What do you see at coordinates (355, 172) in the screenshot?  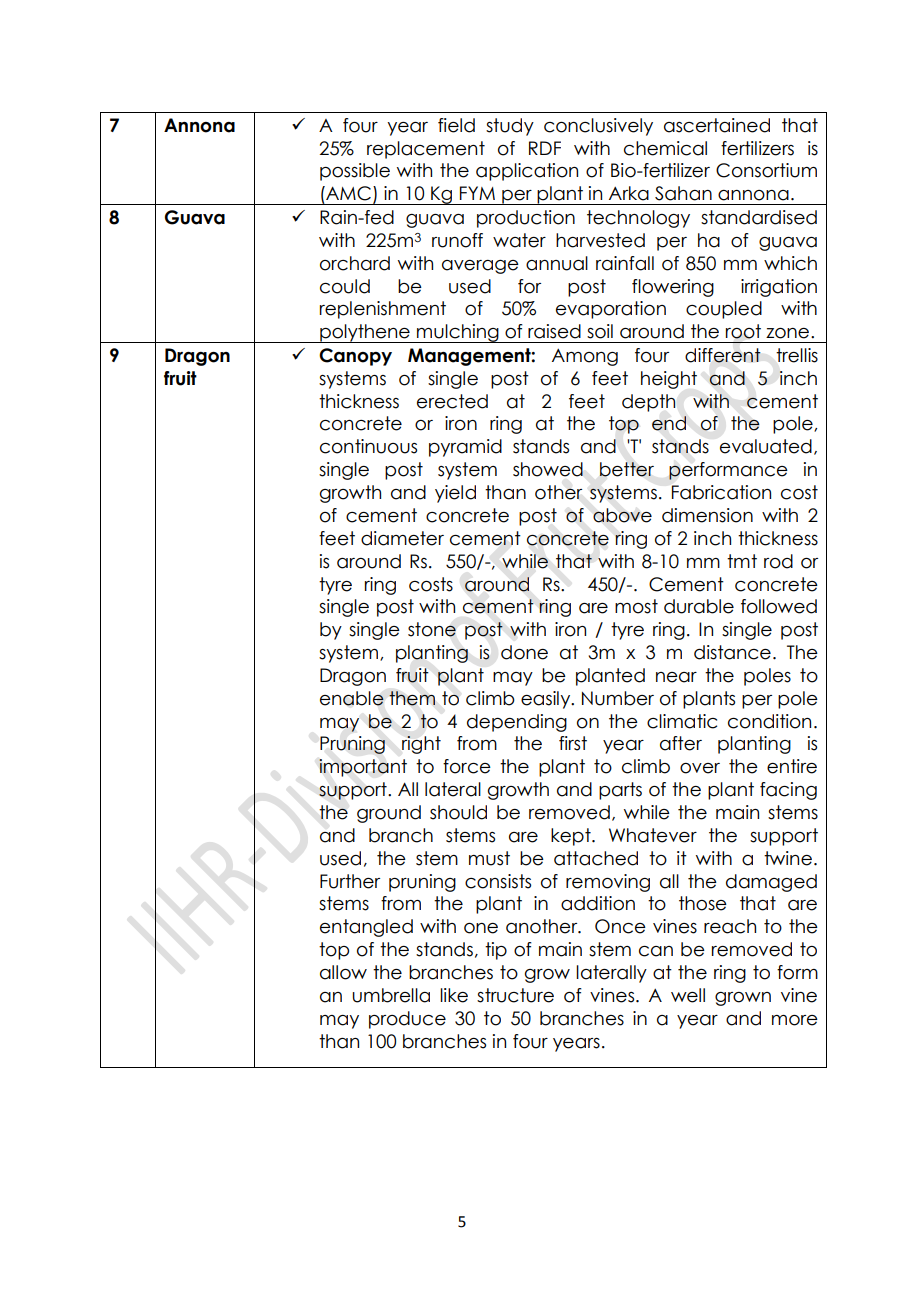 I see `possible` at bounding box center [355, 172].
